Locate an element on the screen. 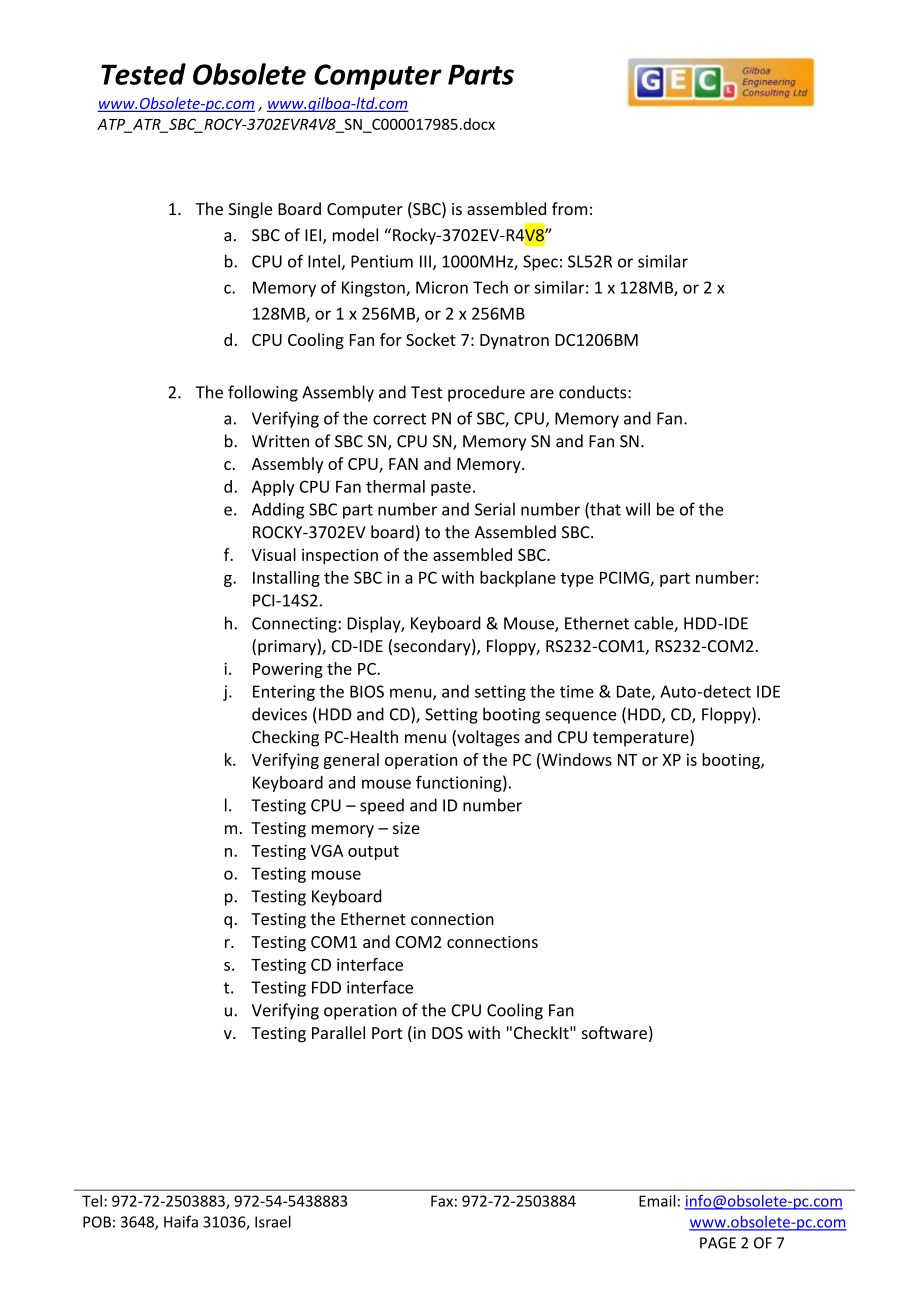 Image resolution: width=924 pixels, height=1308 pixels. Single is located at coordinates (250, 210).
